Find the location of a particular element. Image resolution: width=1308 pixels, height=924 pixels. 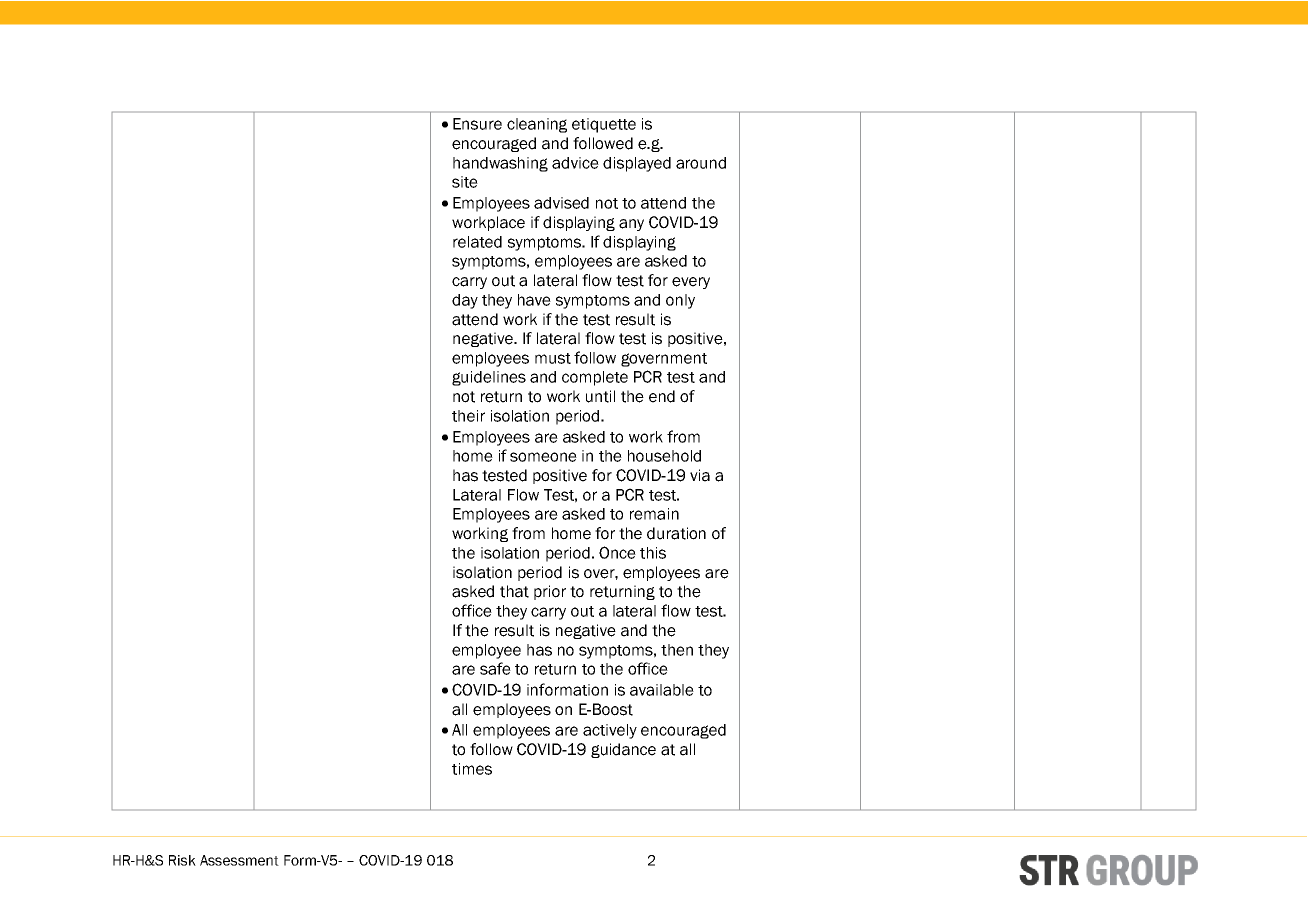

site is located at coordinates (465, 182).
